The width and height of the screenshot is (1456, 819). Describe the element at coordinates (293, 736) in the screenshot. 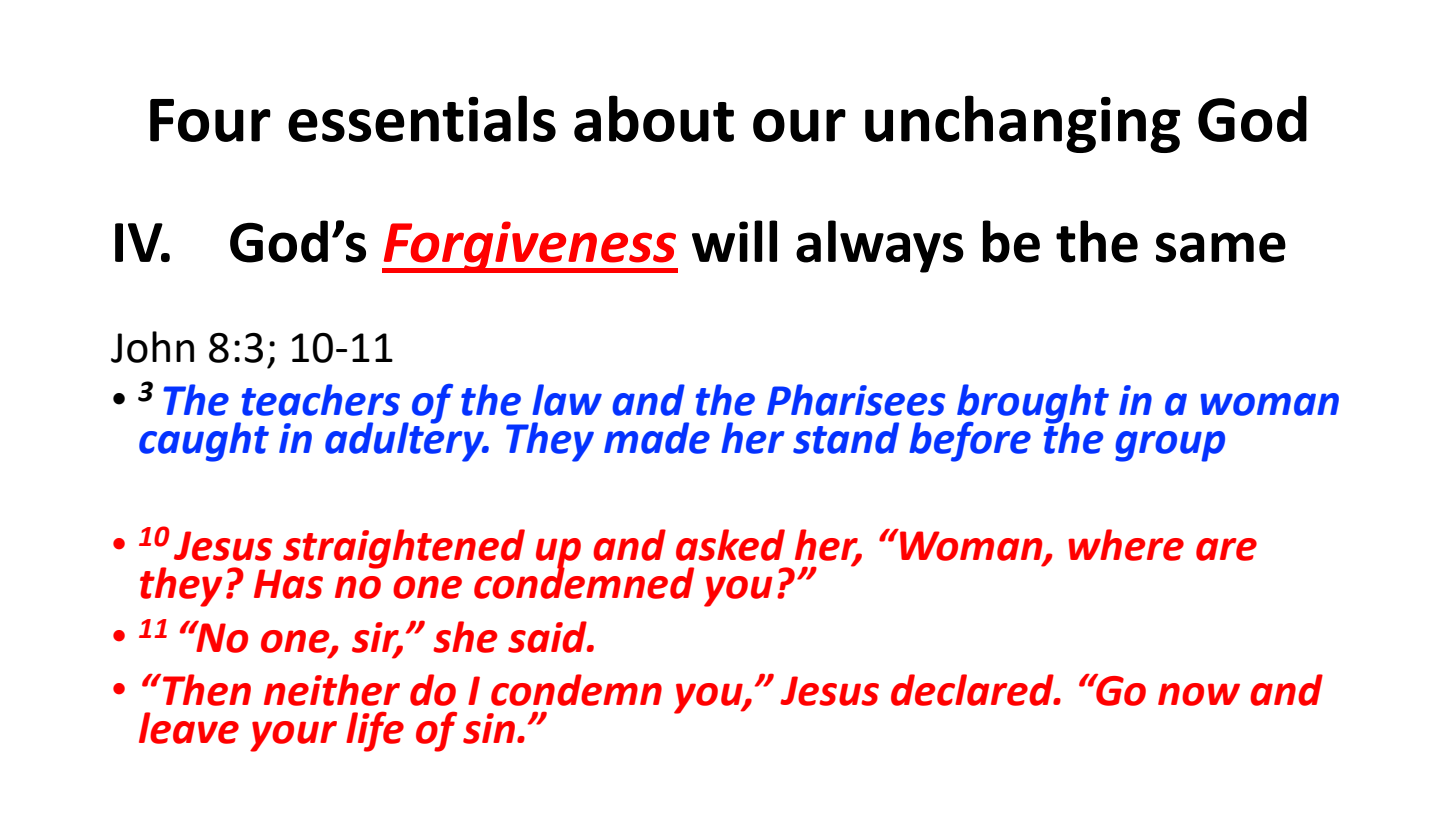

I see `your` at that location.
